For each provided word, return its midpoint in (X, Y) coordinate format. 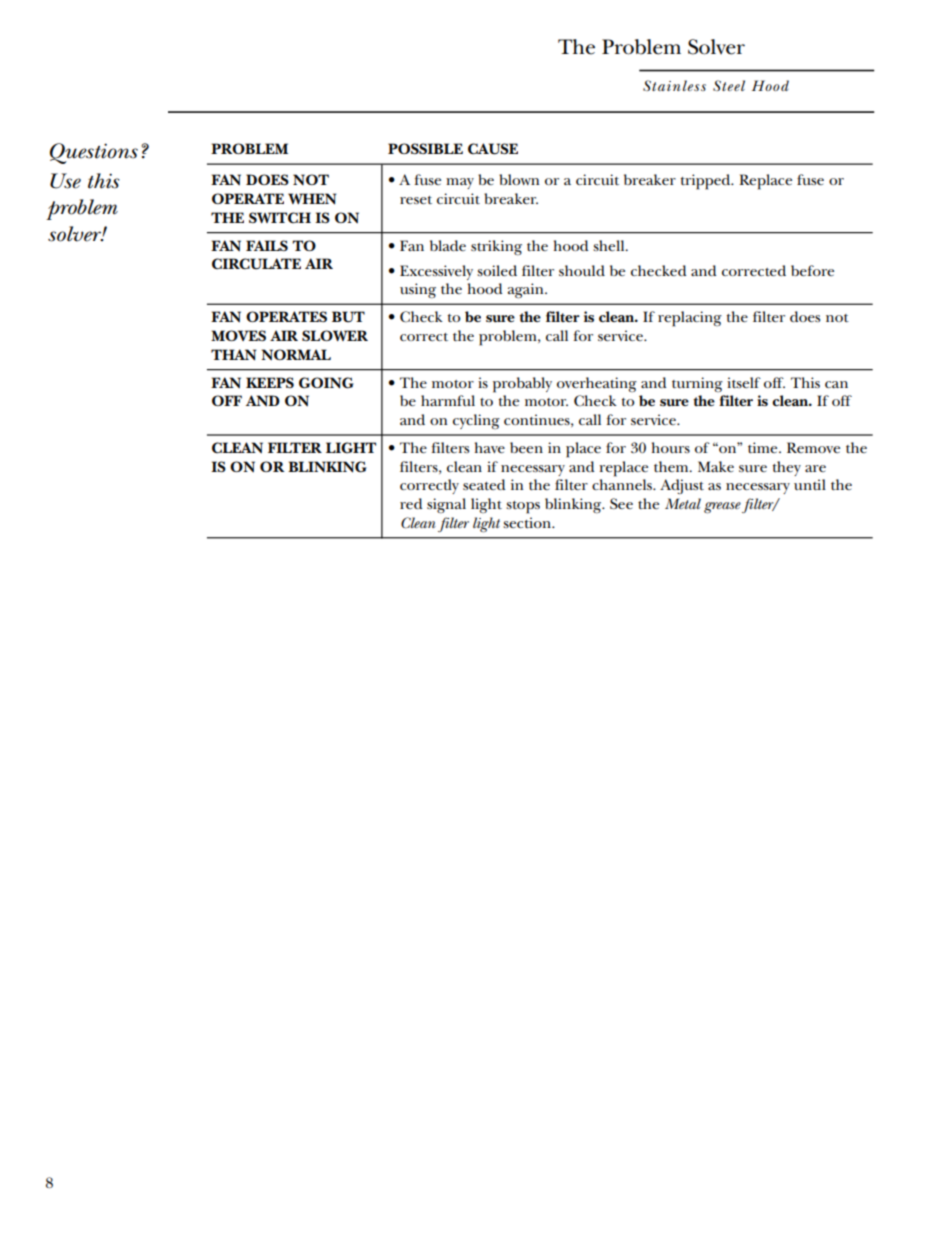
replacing (690, 319)
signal (446, 506)
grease (722, 508)
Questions (94, 153)
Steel (729, 85)
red (411, 503)
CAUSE (493, 149)
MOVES (238, 335)
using (418, 291)
